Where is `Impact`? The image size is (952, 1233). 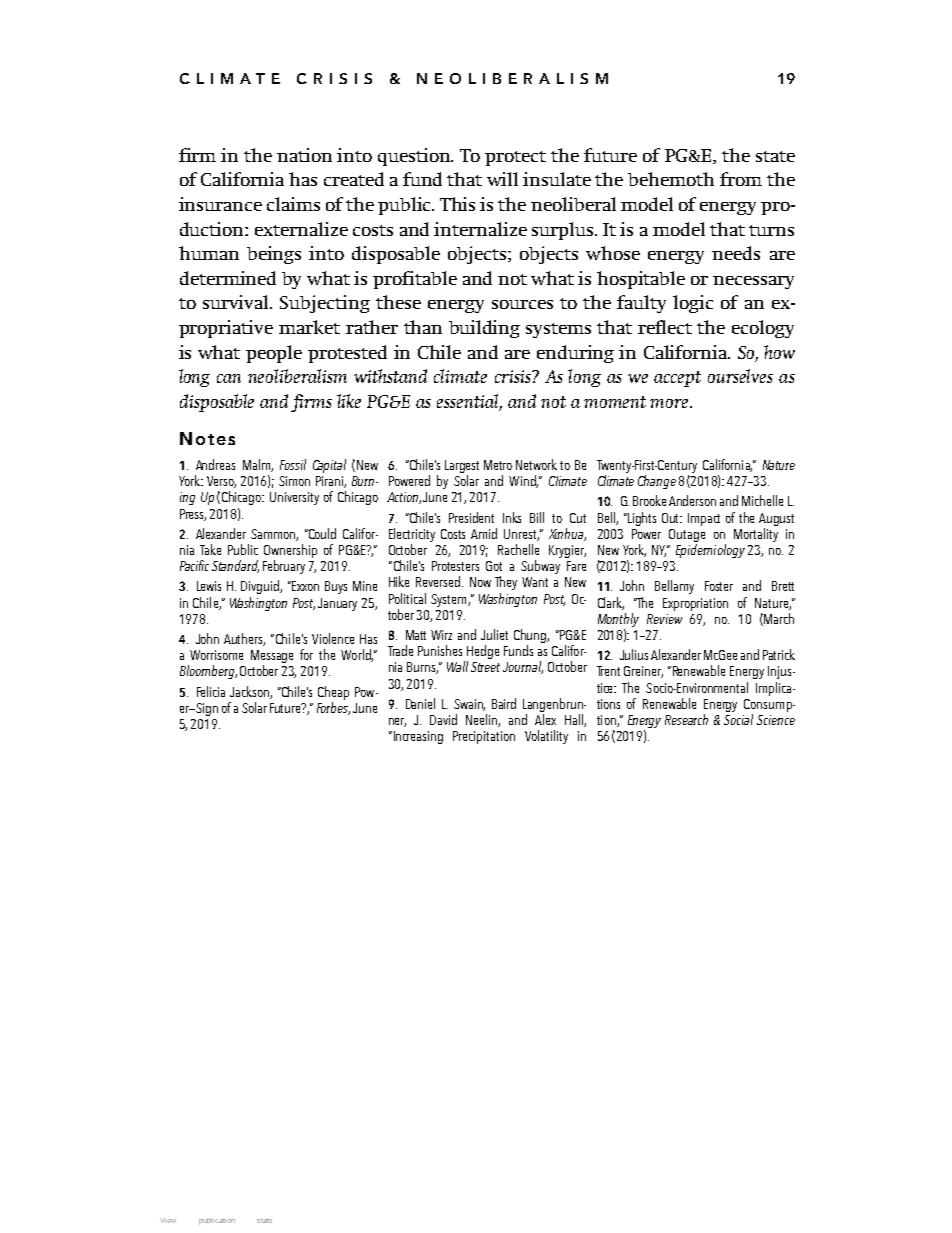 Impact is located at coordinates (704, 519).
